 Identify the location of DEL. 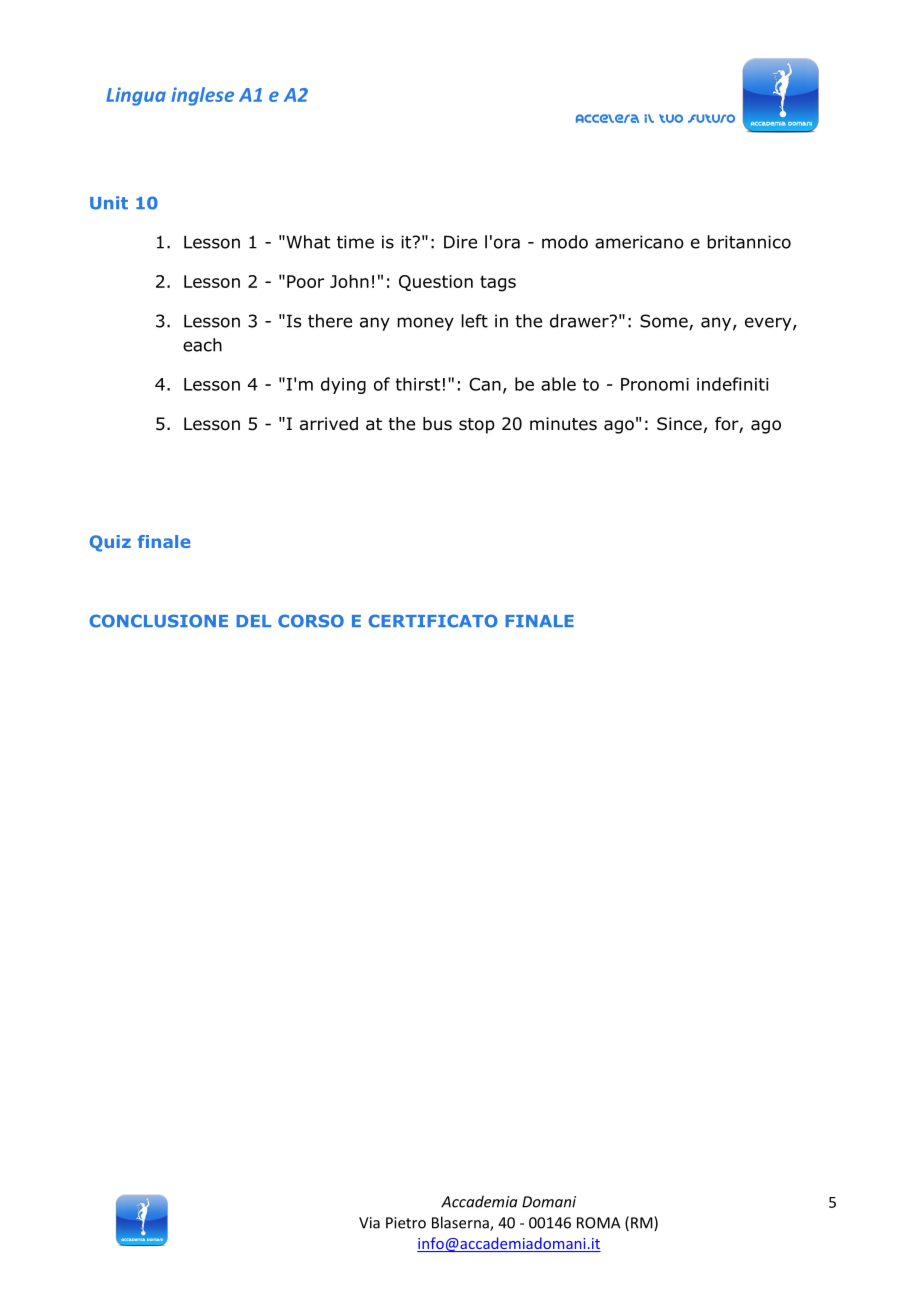
(253, 621).
